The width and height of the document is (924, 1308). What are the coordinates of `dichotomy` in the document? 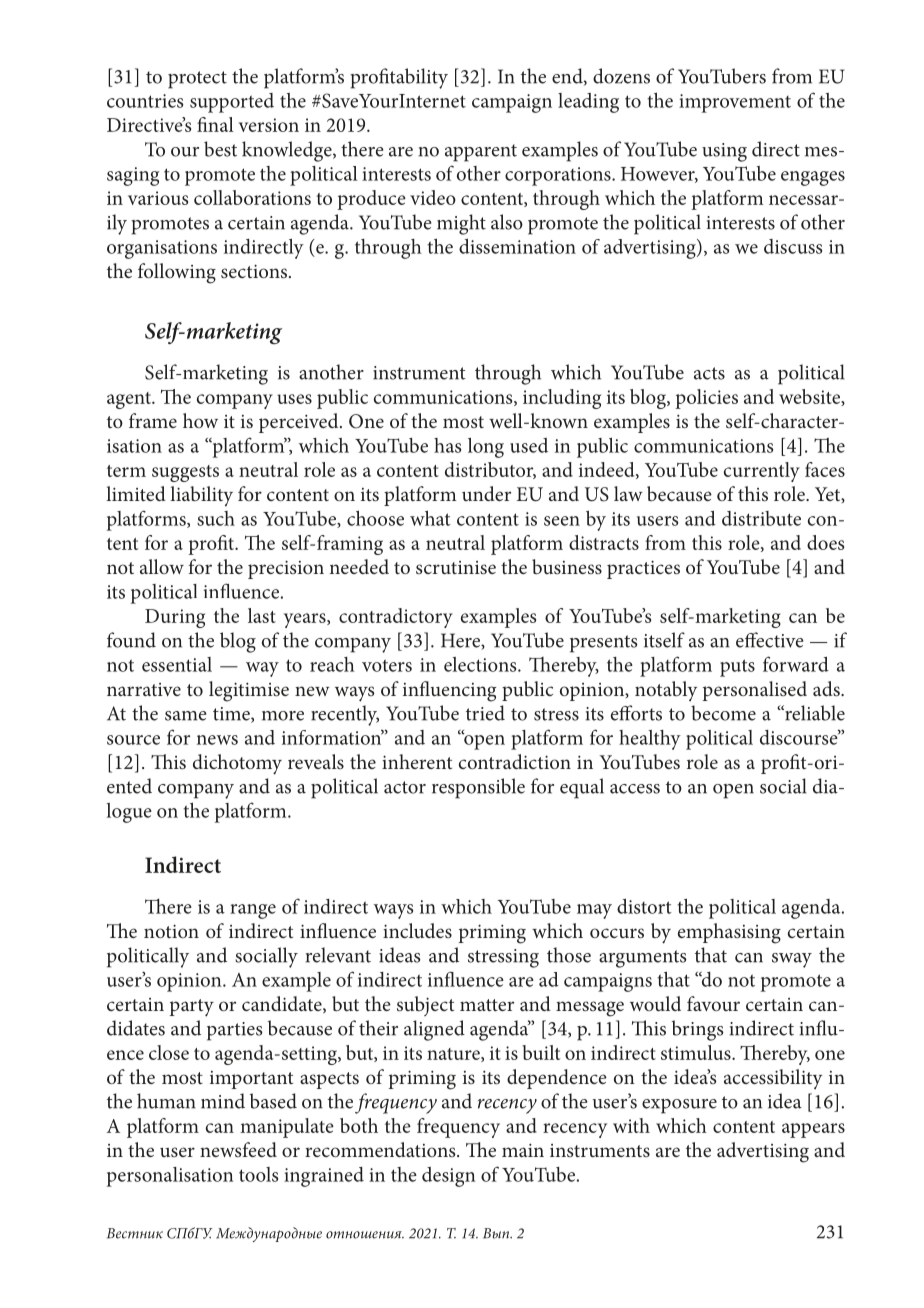 It's located at (237, 764).
